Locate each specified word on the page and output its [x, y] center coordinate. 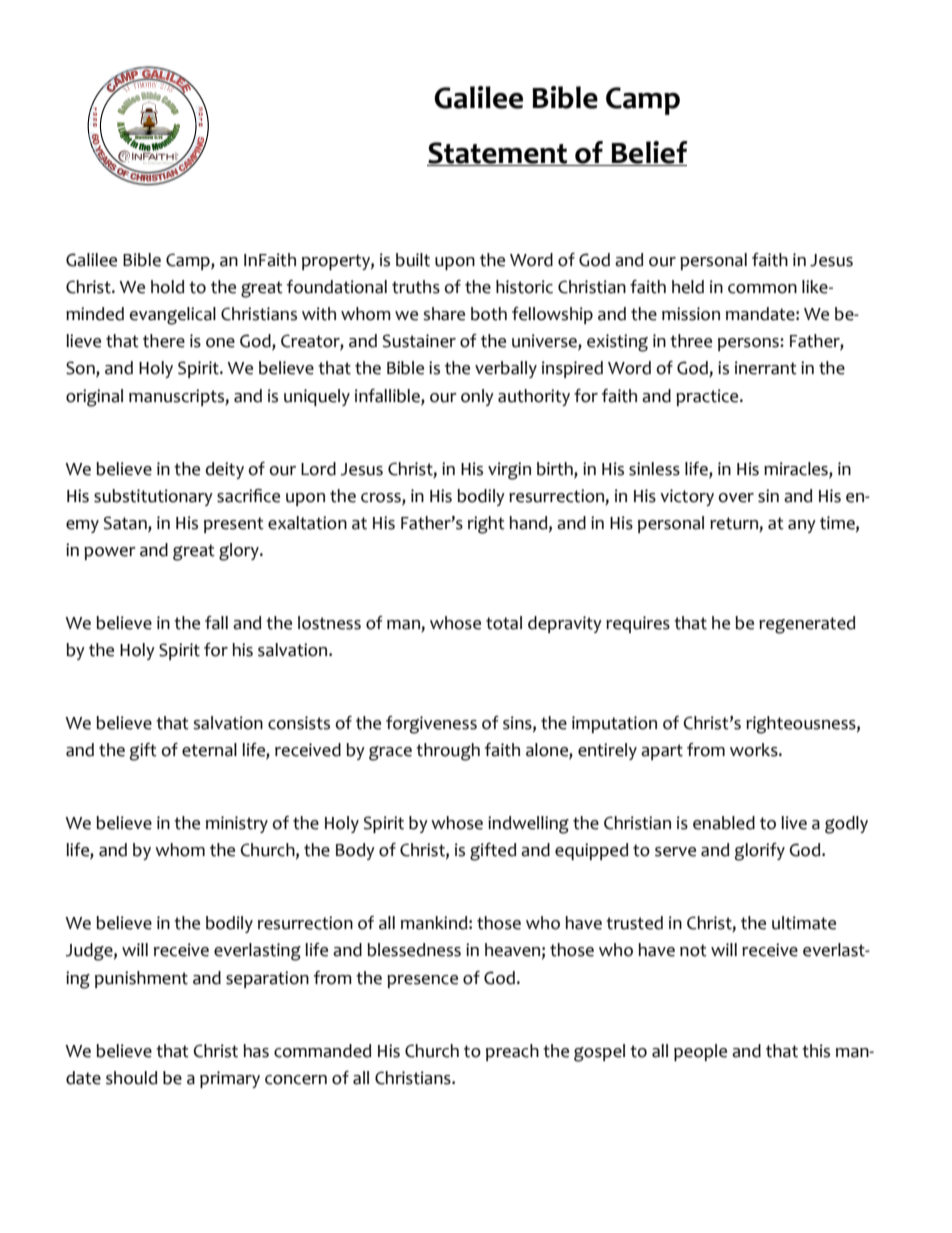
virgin [509, 471]
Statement [498, 154]
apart [662, 752]
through [448, 752]
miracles [797, 469]
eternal [209, 750]
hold [167, 287]
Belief [648, 153]
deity [225, 470]
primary [230, 1079]
